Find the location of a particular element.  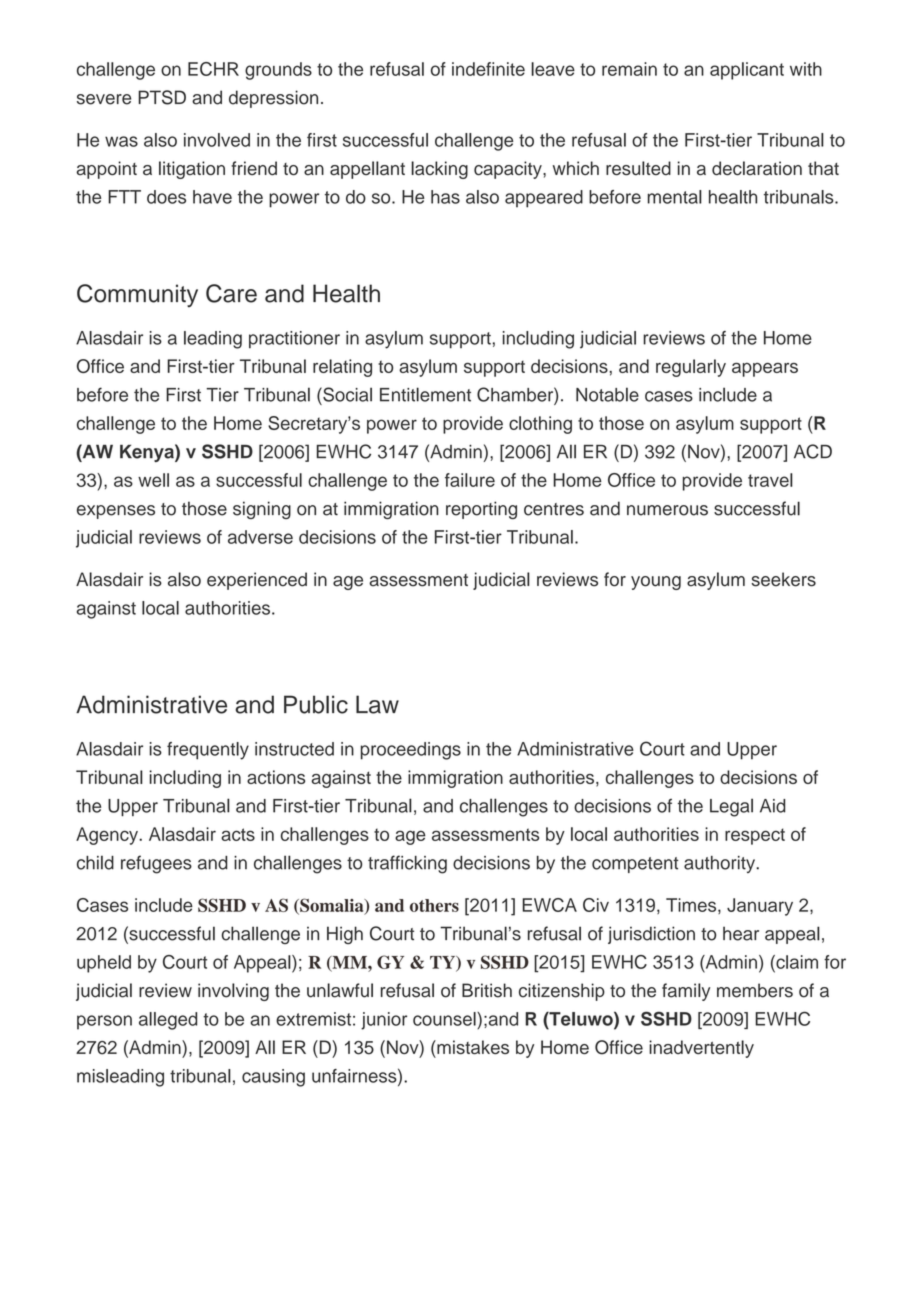

well is located at coordinates (153, 480).
